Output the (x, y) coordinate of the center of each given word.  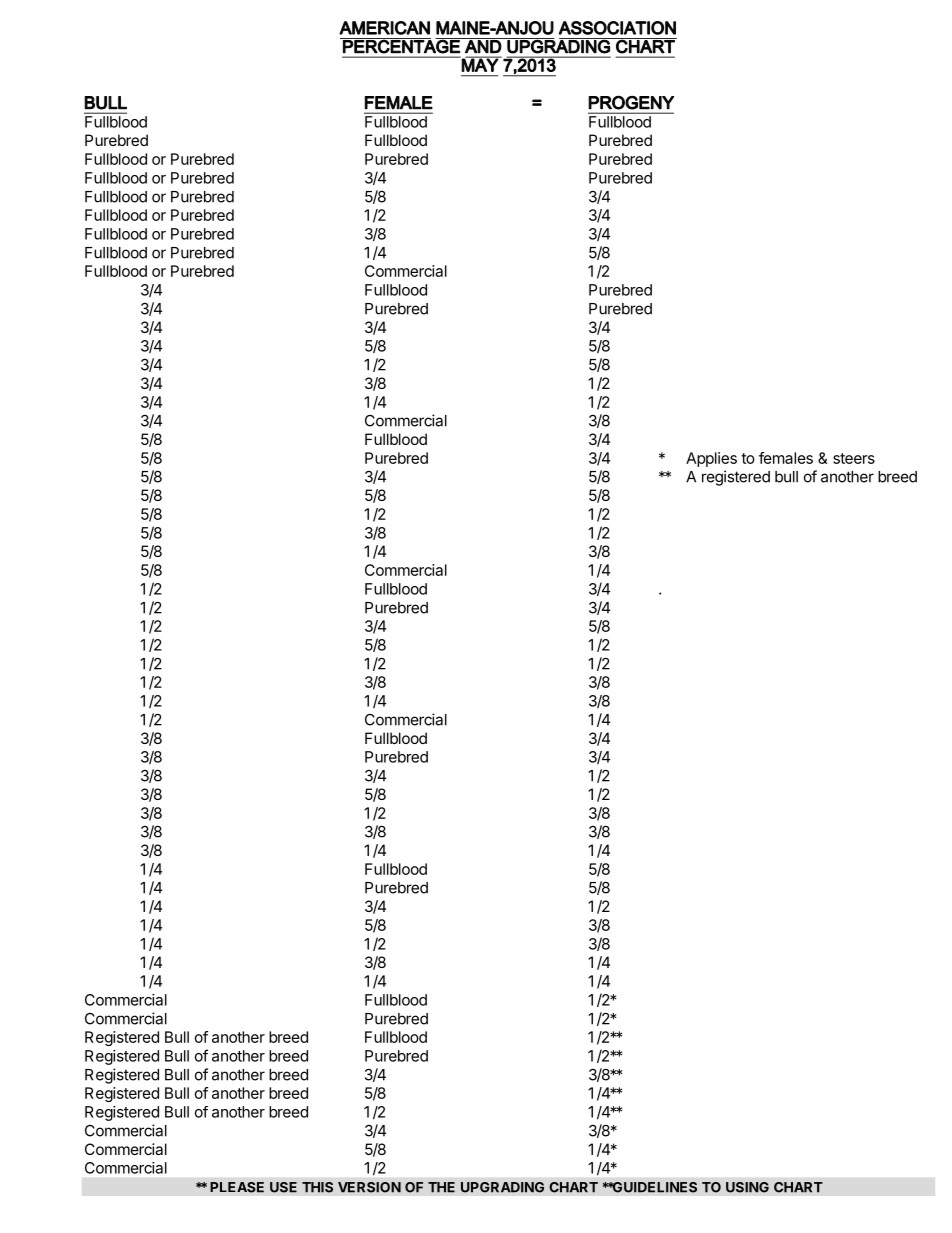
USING (747, 1187)
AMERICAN (384, 28)
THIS (317, 1187)
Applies (711, 459)
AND (483, 46)
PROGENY (631, 102)
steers (854, 458)
